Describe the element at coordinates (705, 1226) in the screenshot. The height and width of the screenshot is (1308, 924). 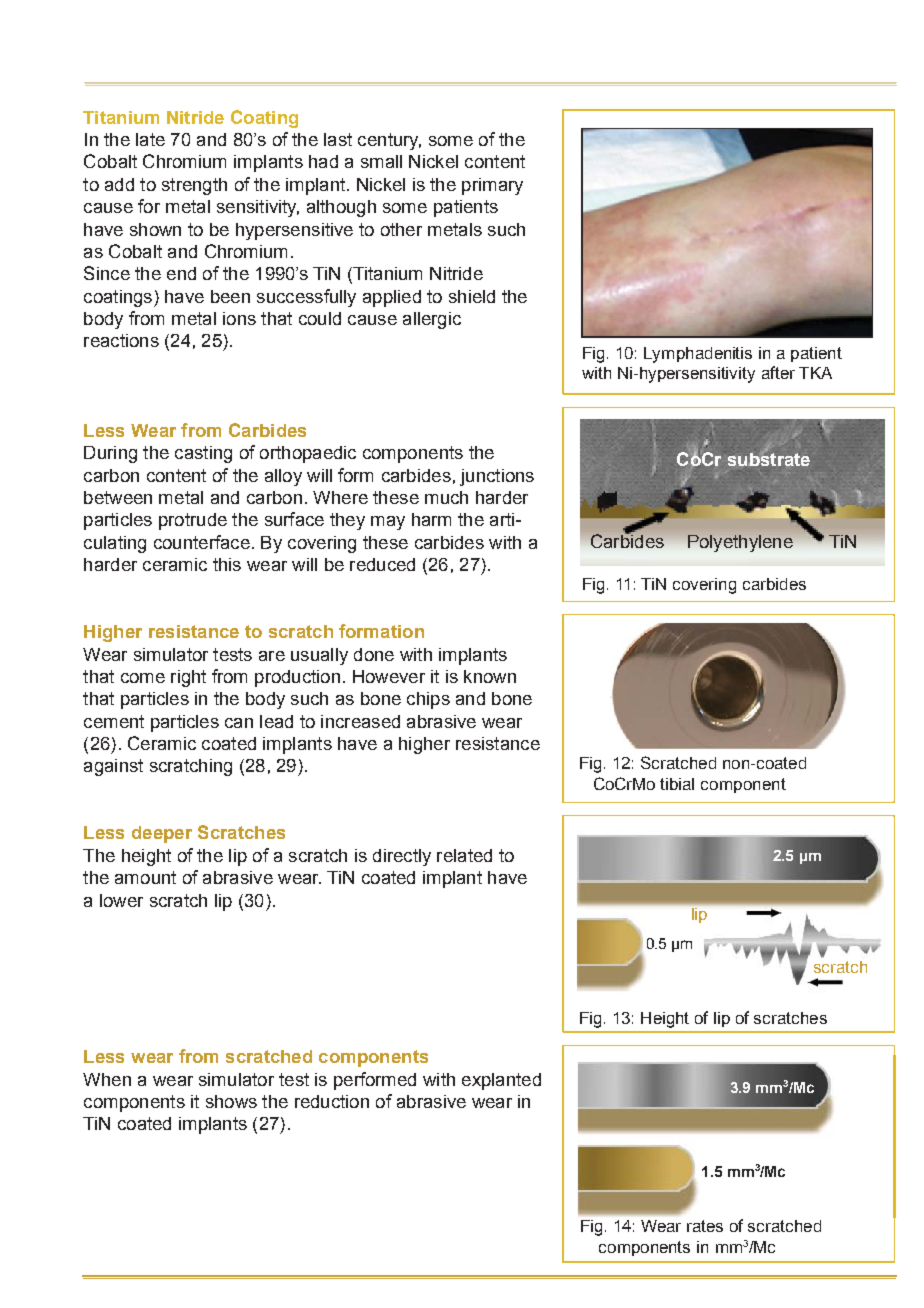
I see `rates` at that location.
